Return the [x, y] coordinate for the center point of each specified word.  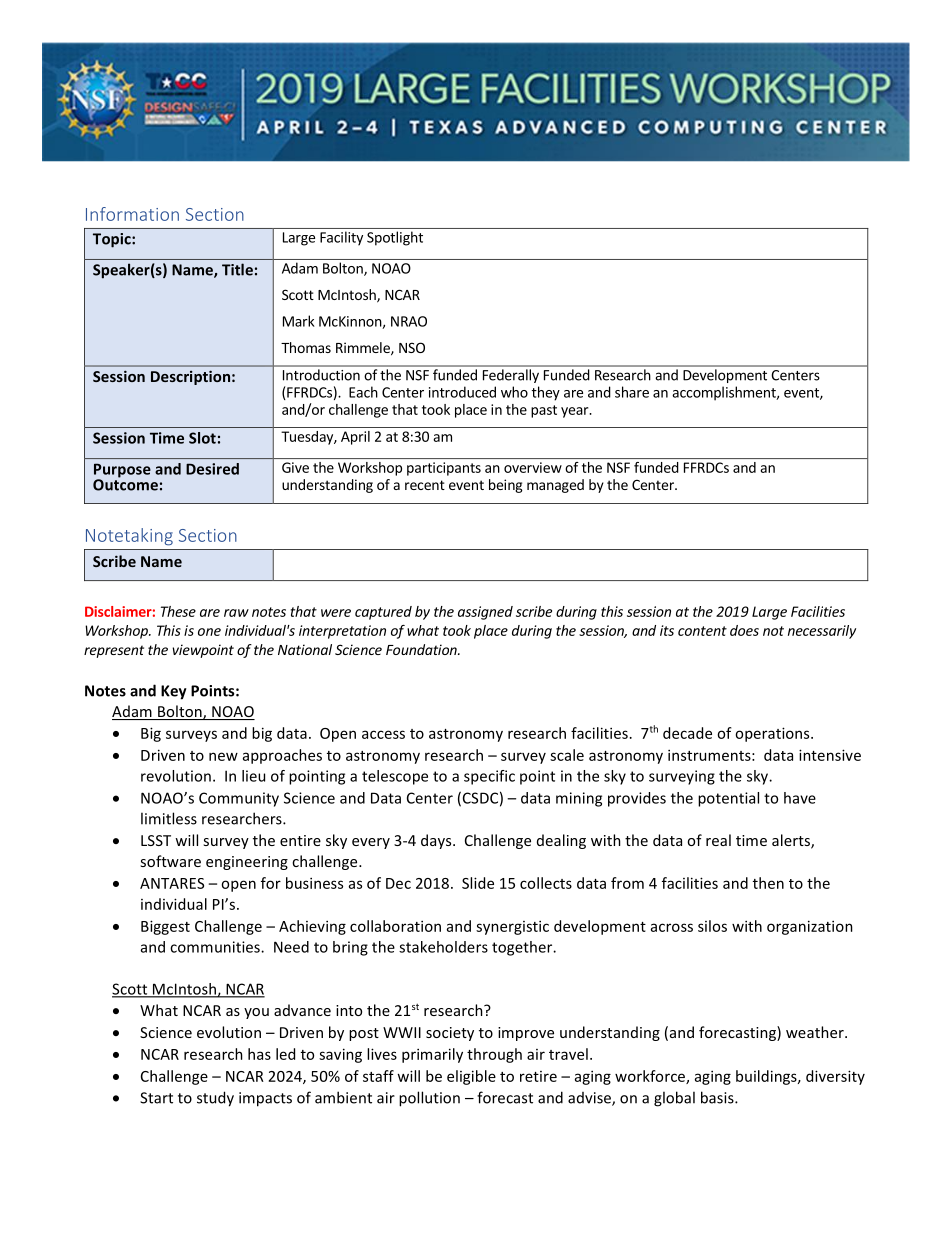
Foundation [422, 649]
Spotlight [395, 238]
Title [237, 269]
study [215, 1099]
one [209, 632]
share [632, 392]
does [744, 630]
